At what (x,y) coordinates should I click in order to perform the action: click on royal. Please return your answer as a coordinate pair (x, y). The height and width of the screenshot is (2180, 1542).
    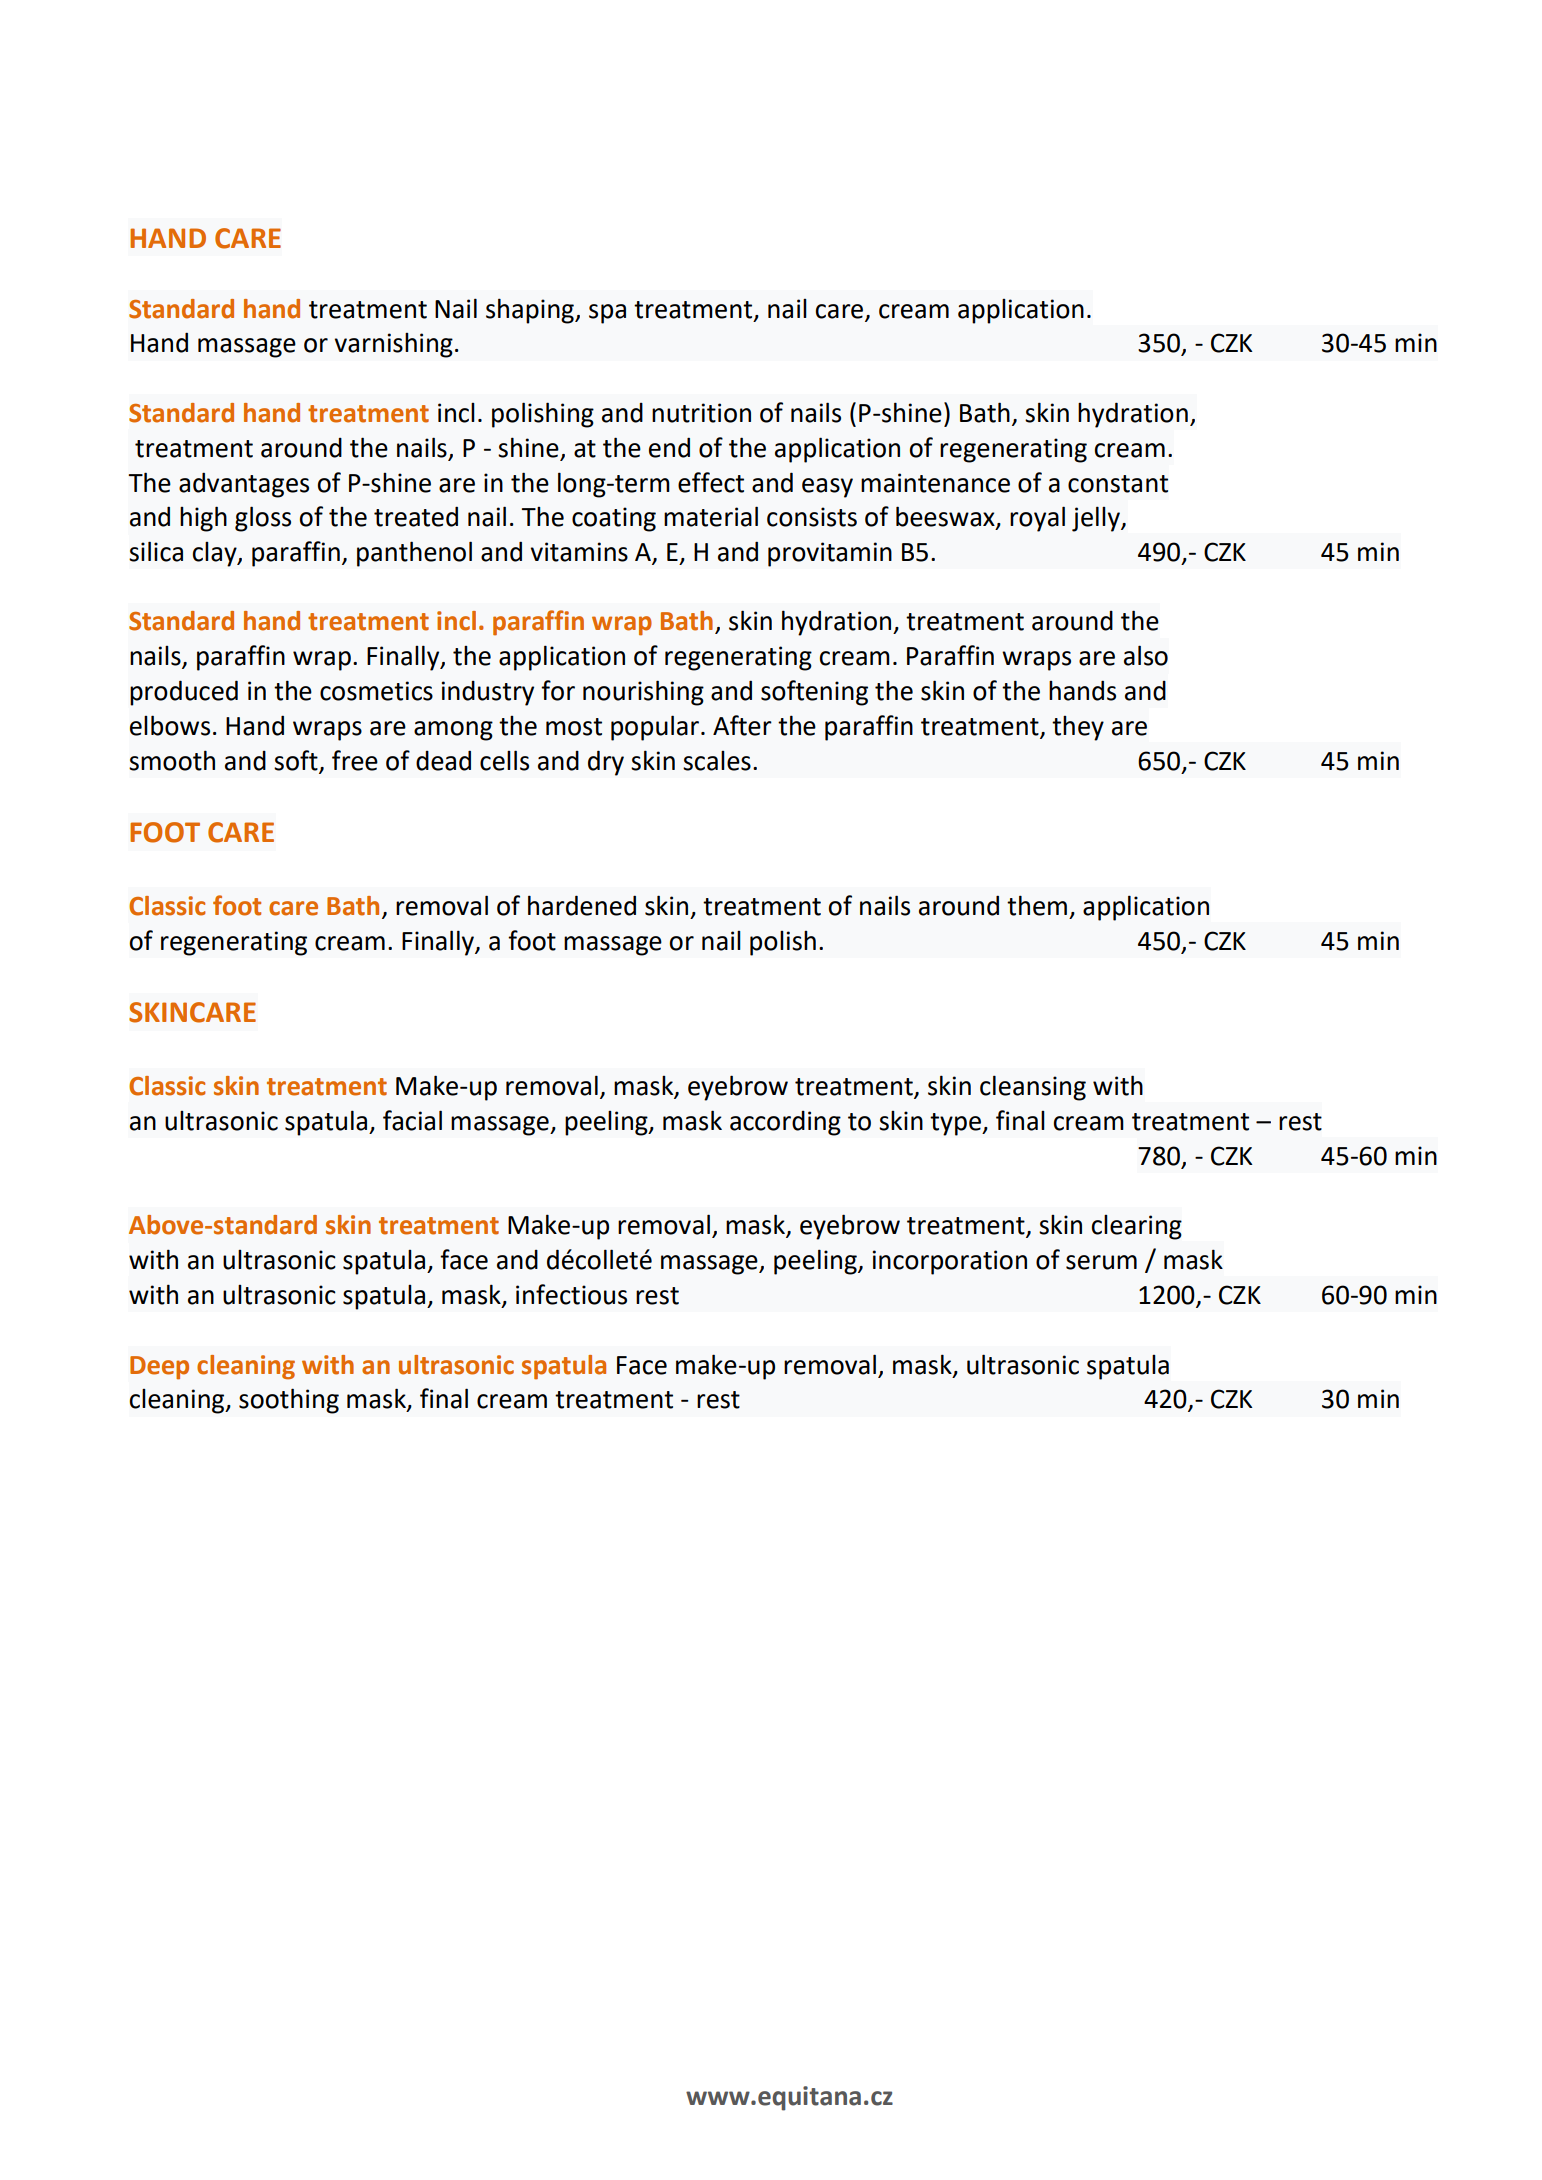
    Looking at the image, I should click on (1037, 519).
